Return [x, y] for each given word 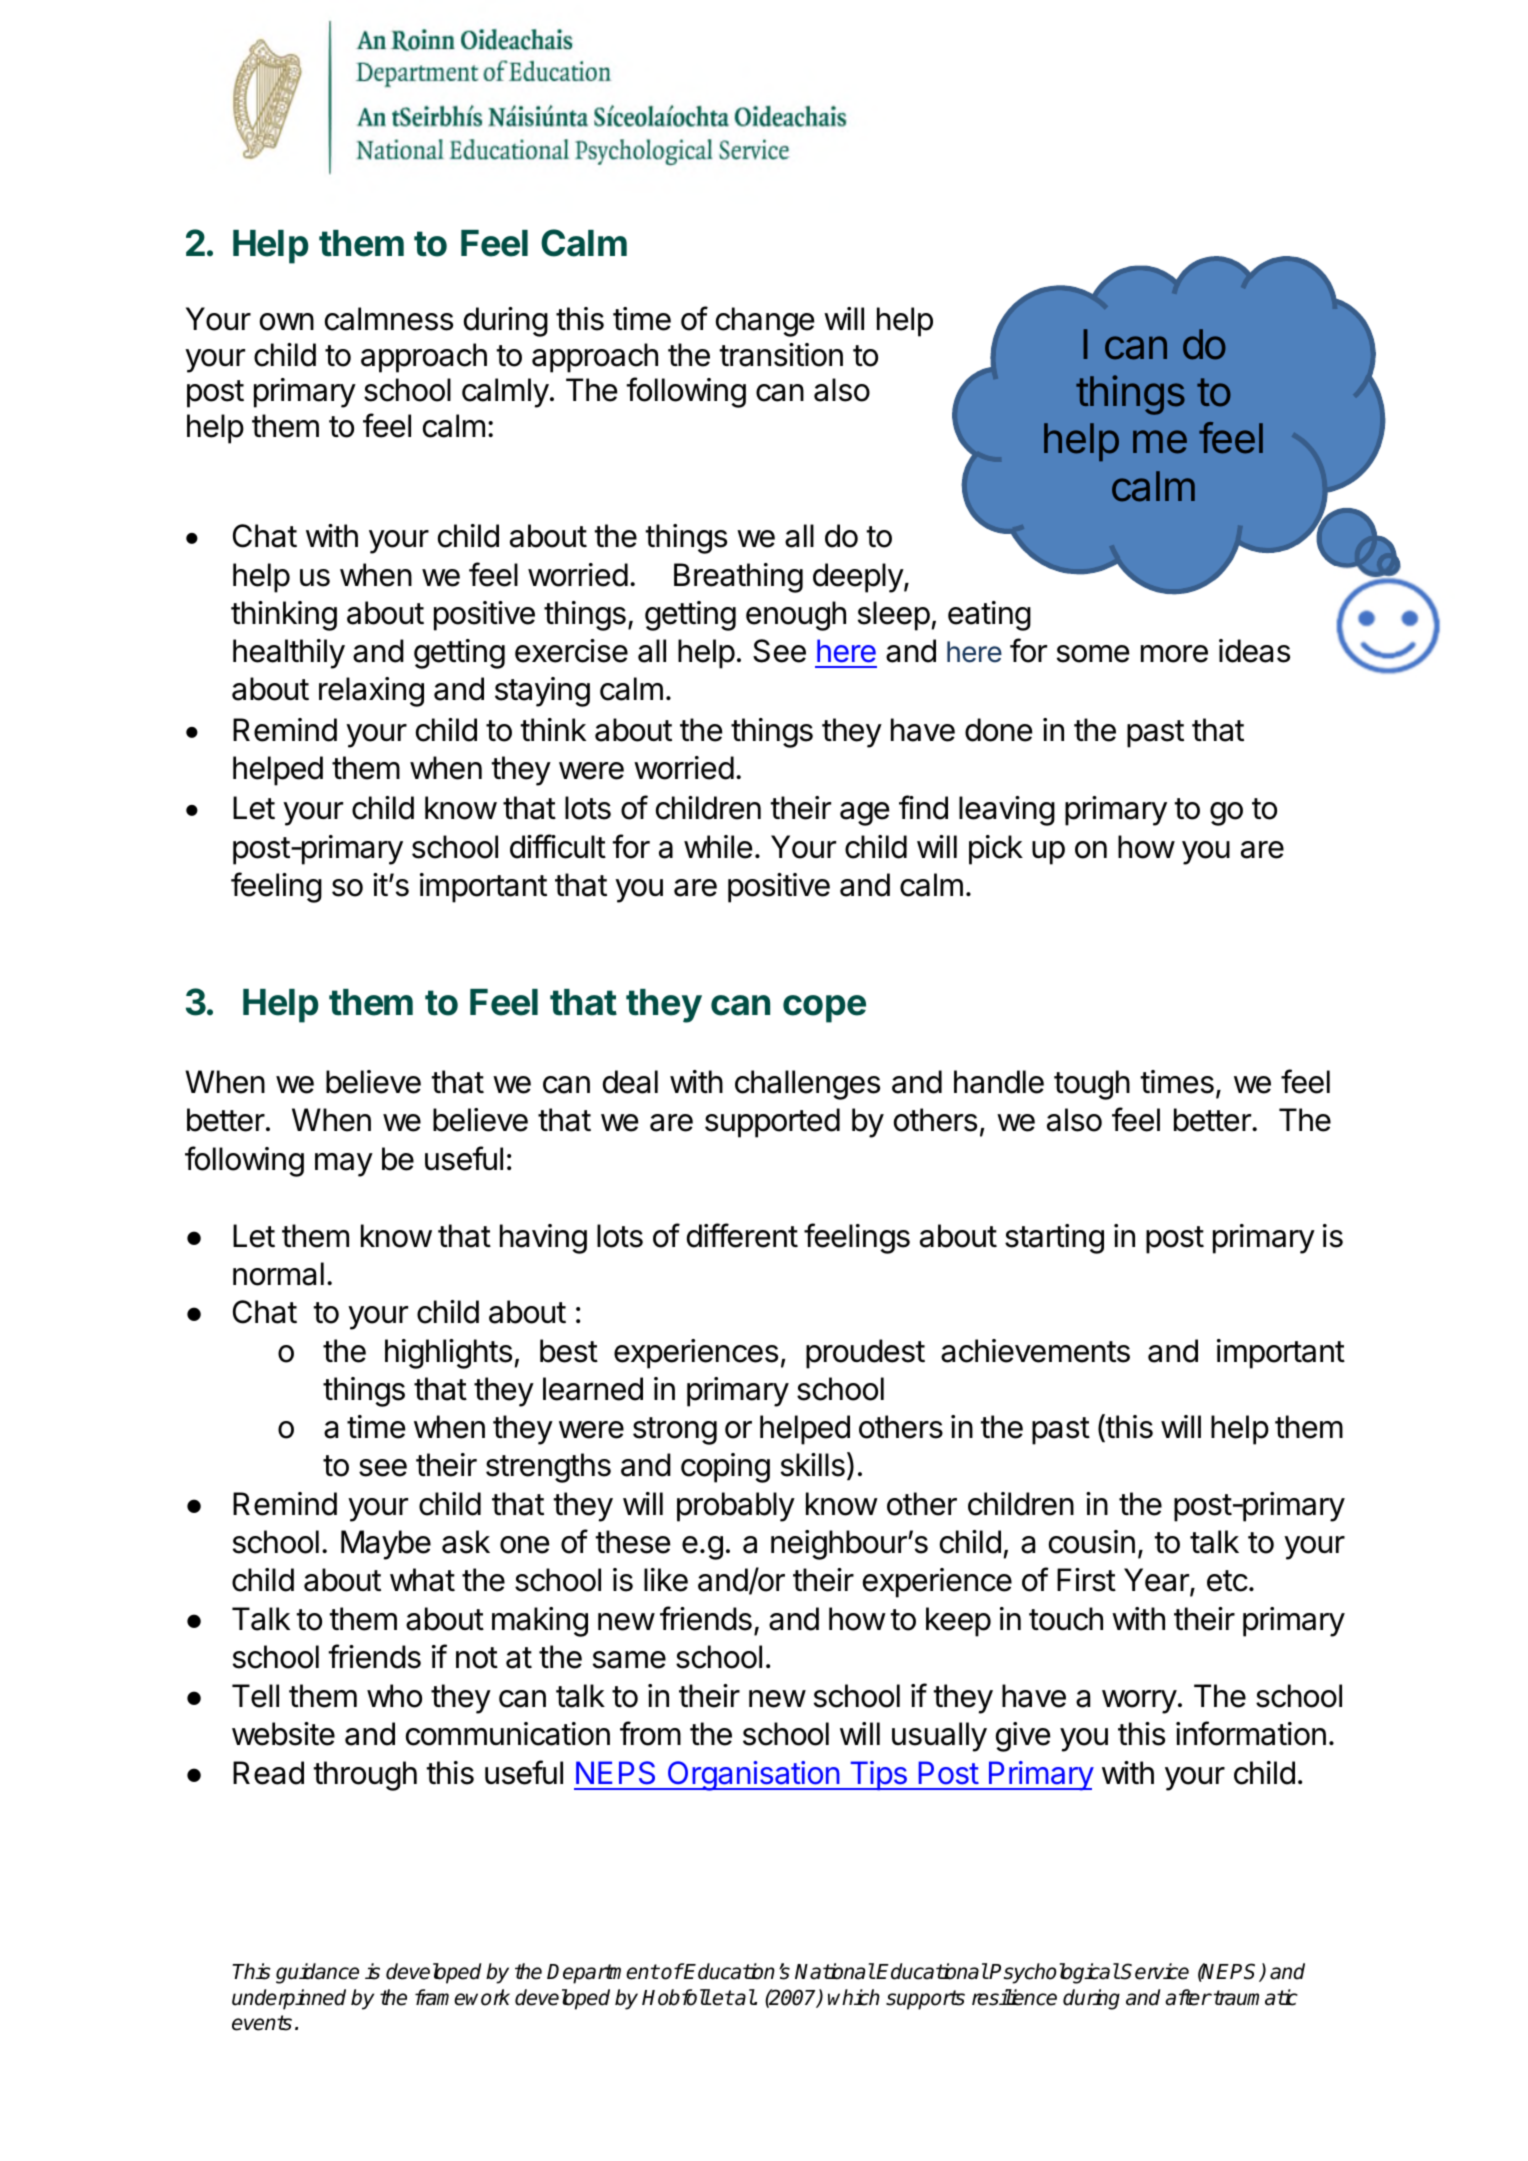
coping [725, 1468]
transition [781, 355]
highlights [448, 1354]
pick [996, 850]
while [718, 847]
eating [989, 616]
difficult [558, 846]
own [287, 322]
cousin [1092, 1542]
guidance [317, 1973]
